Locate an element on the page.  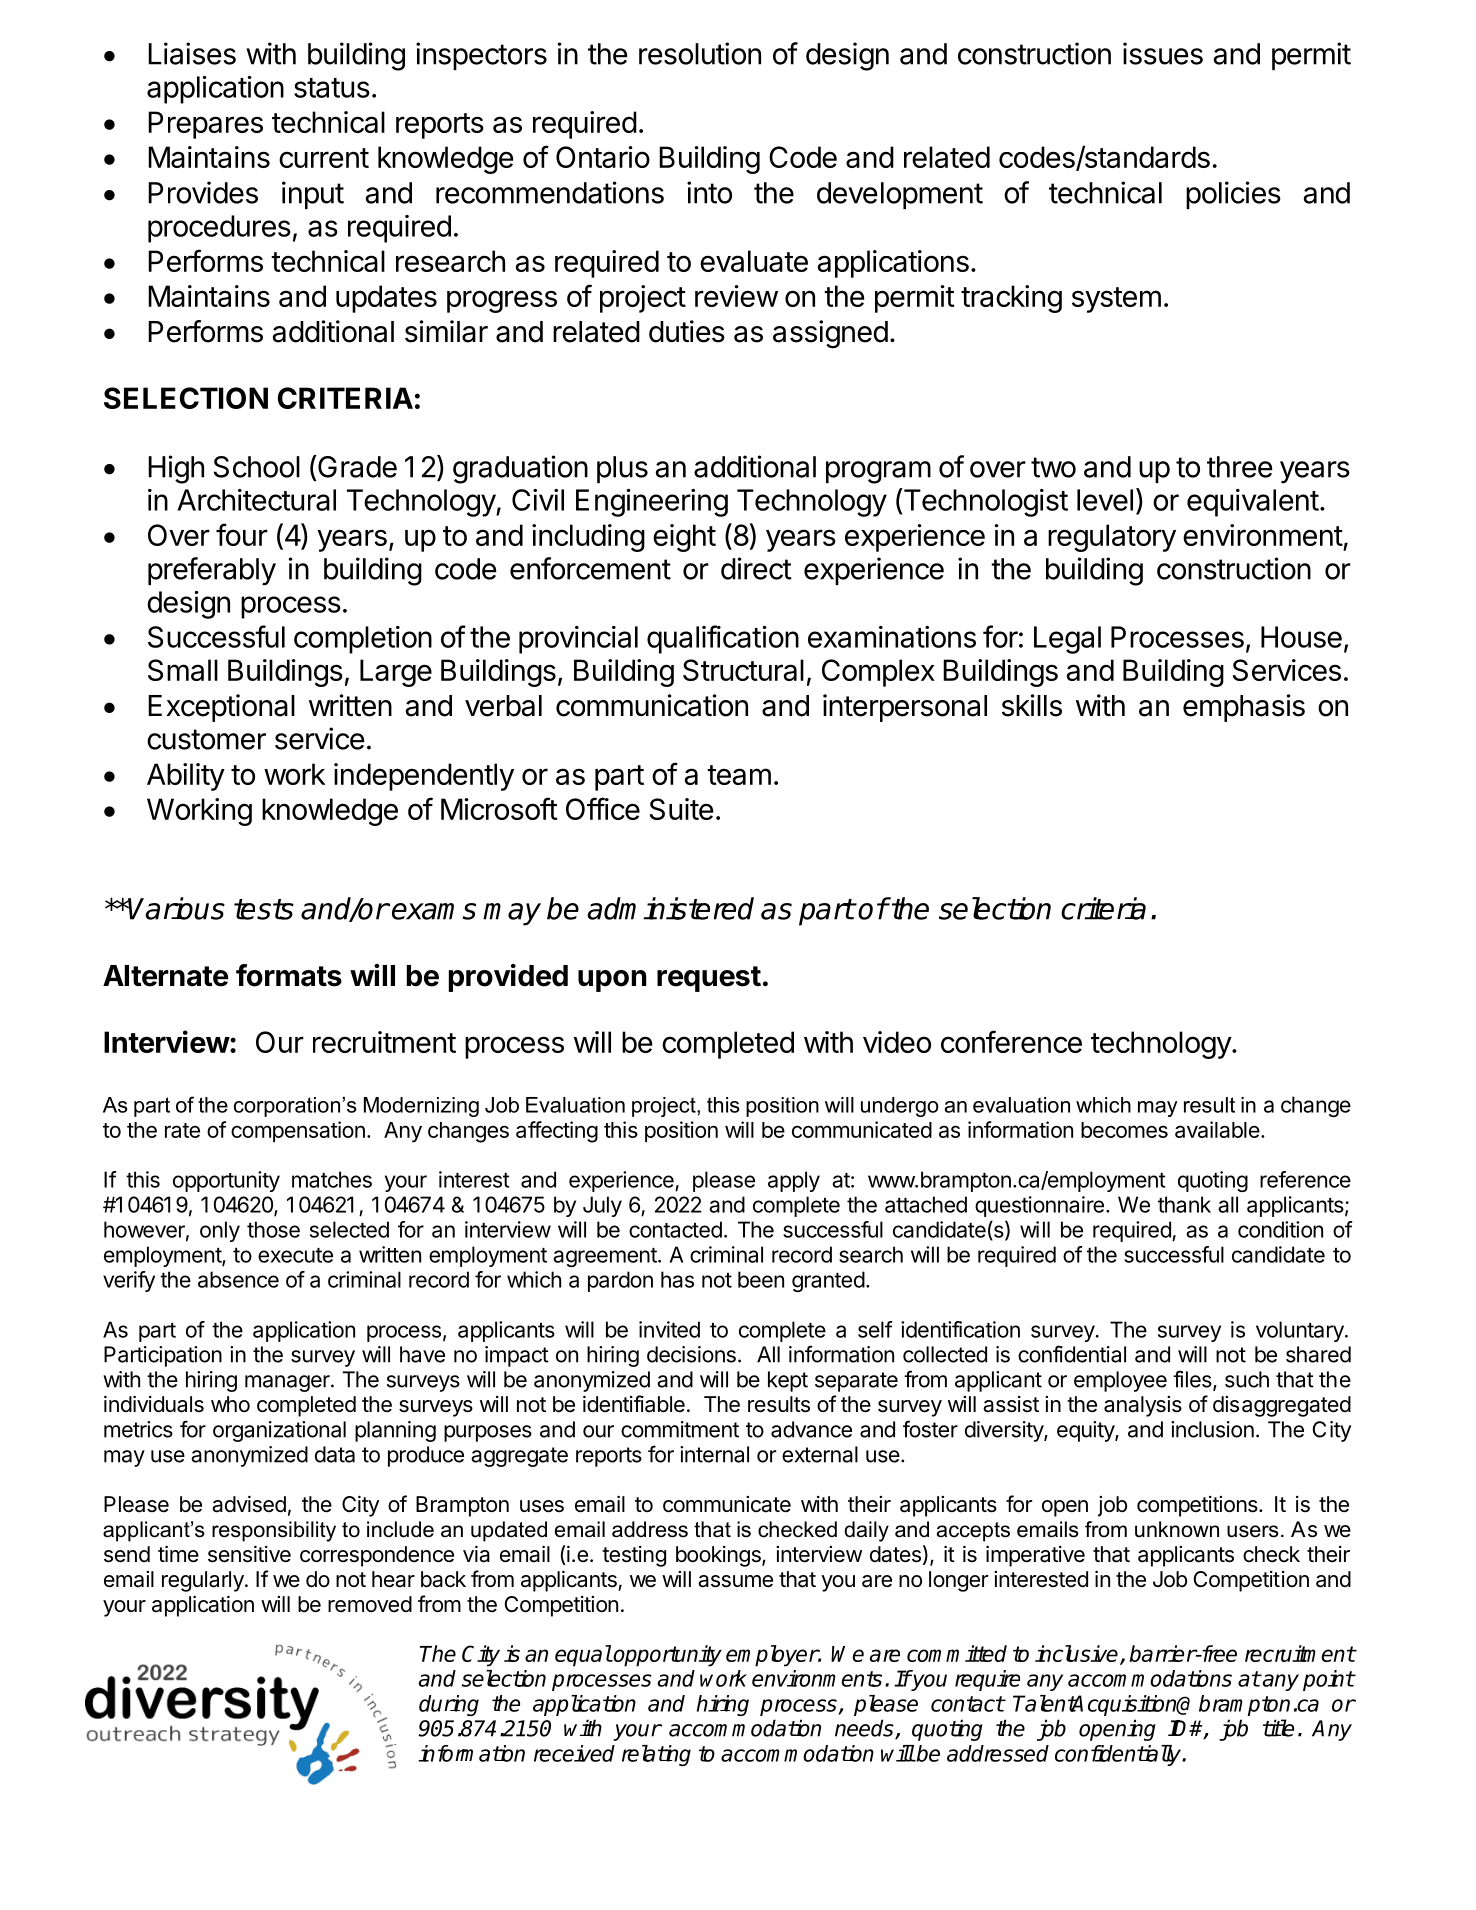
removed is located at coordinates (370, 1604).
